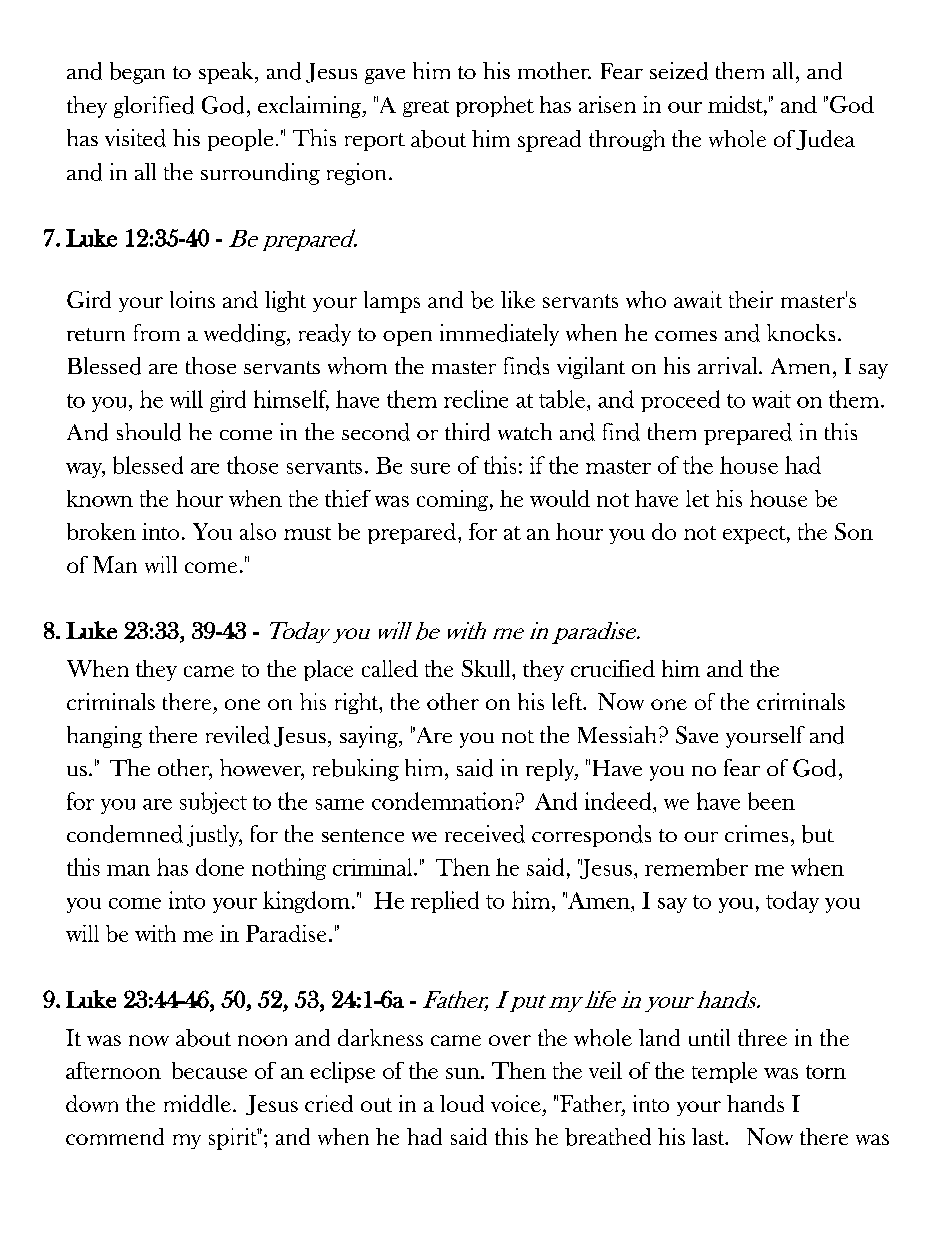  What do you see at coordinates (495, 106) in the document?
I see `prophet` at bounding box center [495, 106].
